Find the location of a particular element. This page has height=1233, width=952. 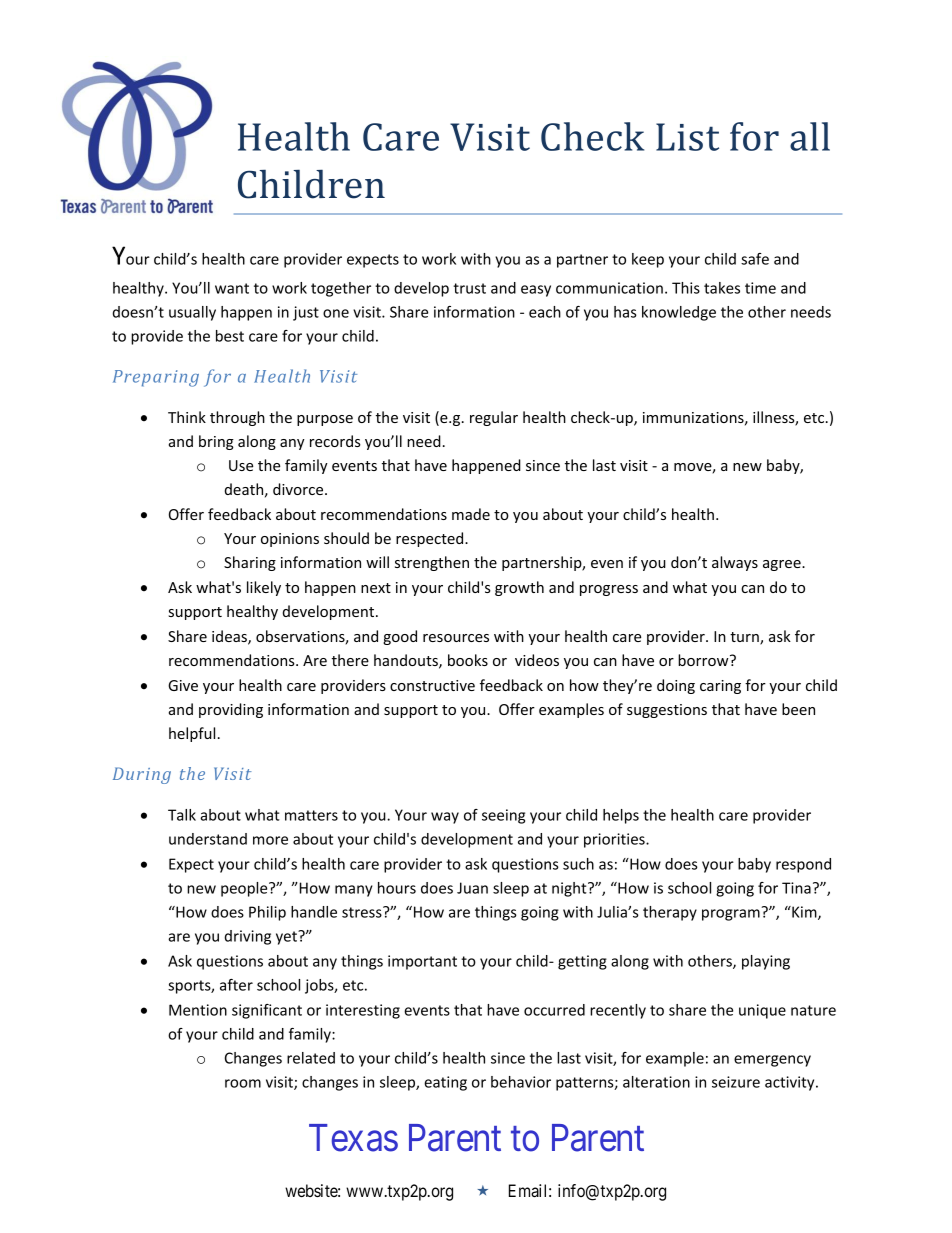

want is located at coordinates (232, 288).
